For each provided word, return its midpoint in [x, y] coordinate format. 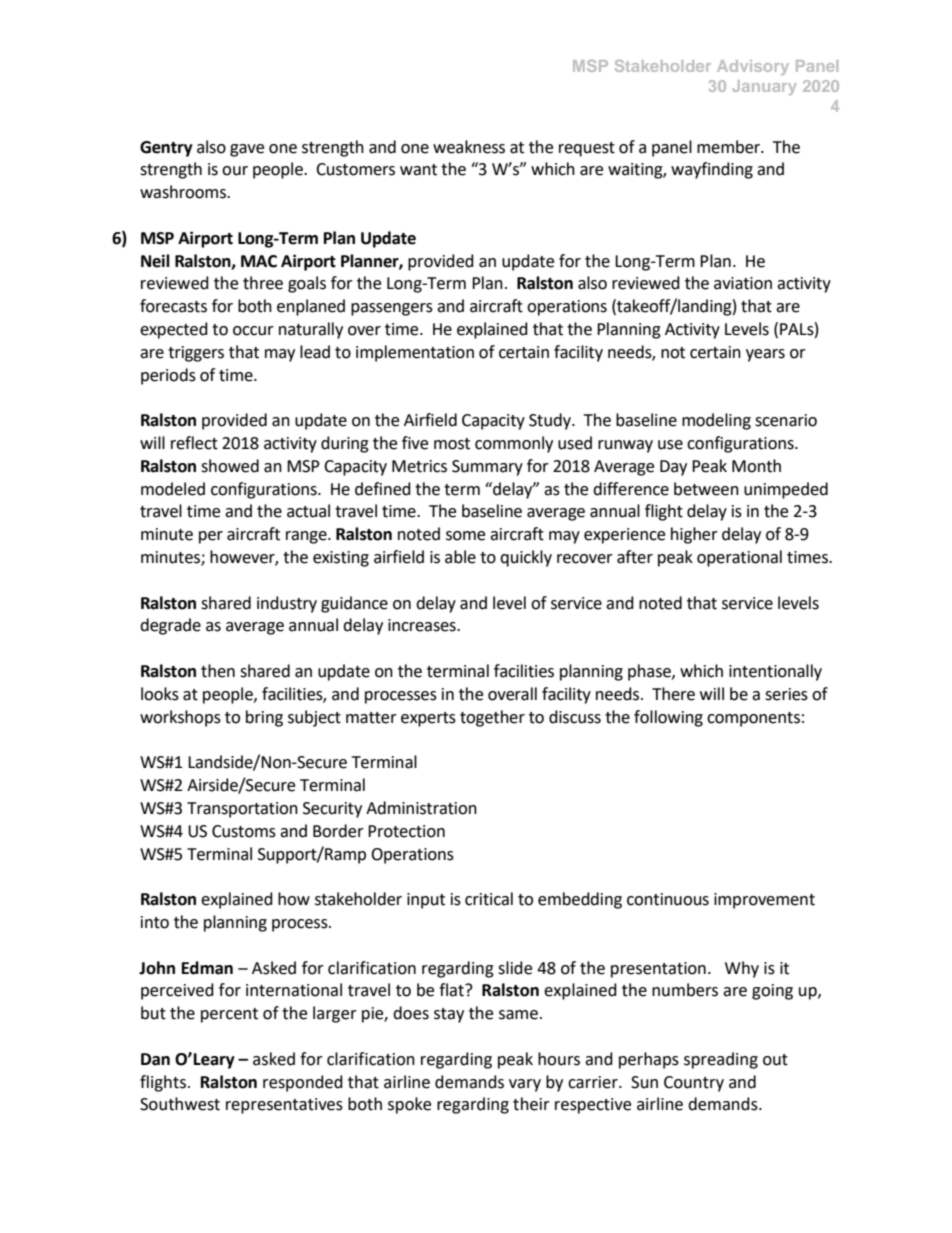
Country [694, 1084]
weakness [469, 147]
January [764, 87]
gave [247, 150]
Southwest [180, 1104]
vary [525, 1085]
